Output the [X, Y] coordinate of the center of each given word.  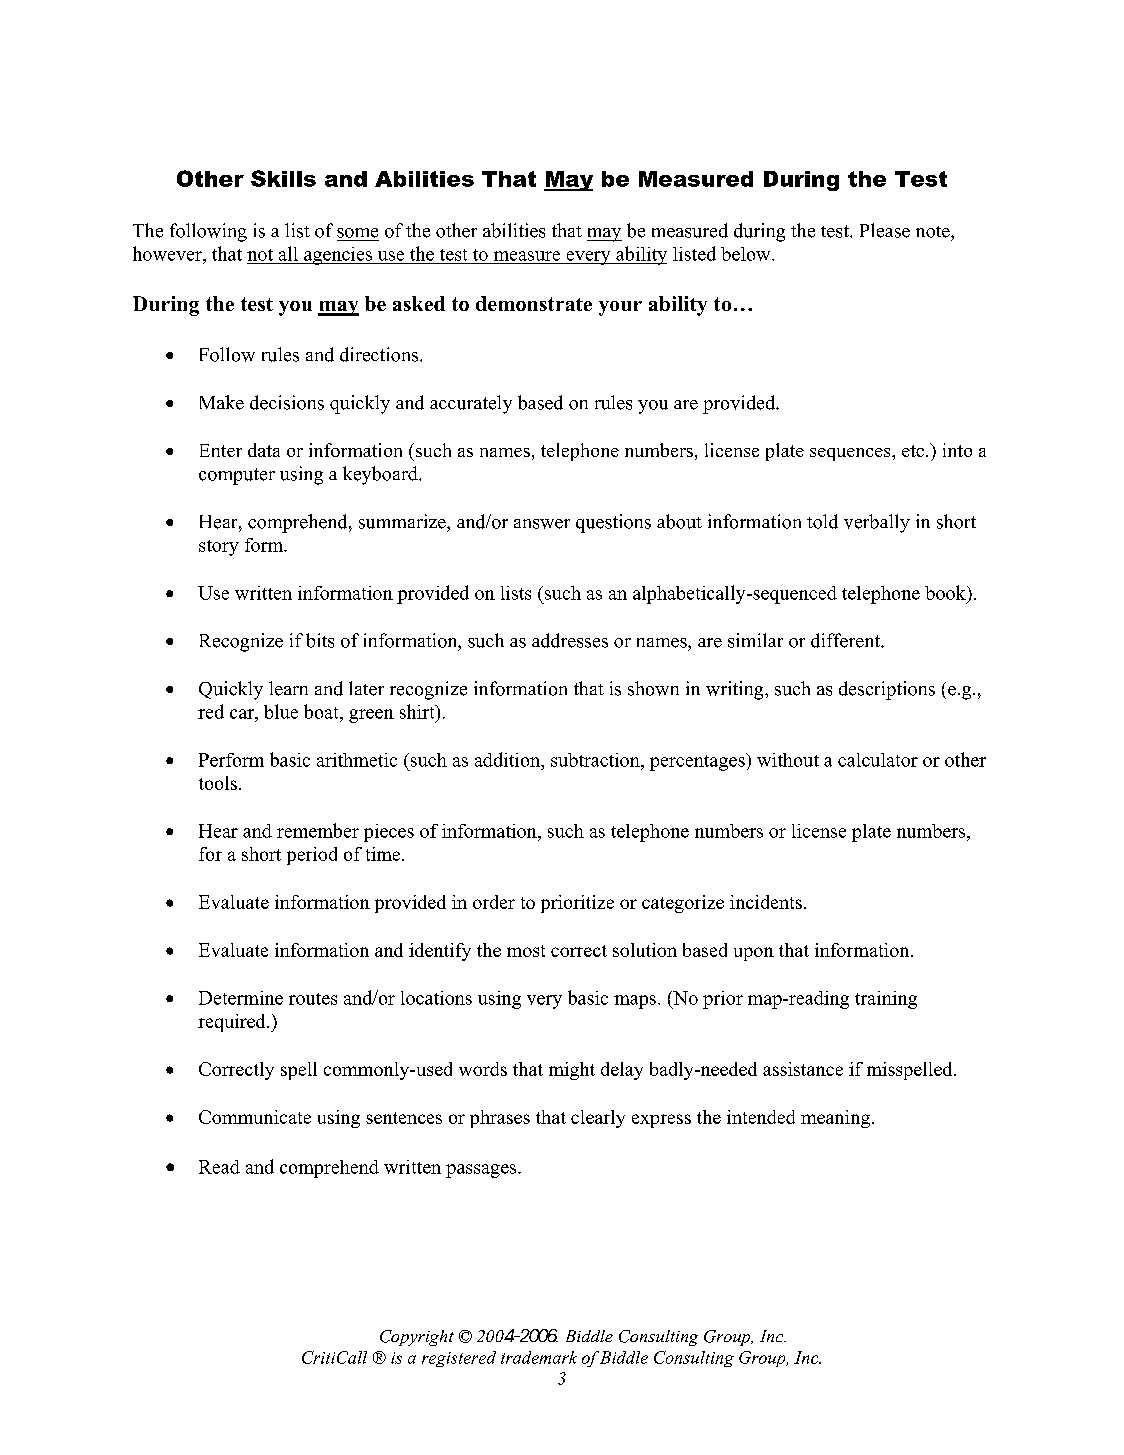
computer [237, 476]
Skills [283, 178]
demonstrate [534, 303]
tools [218, 783]
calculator [878, 760]
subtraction [596, 760]
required [233, 1023]
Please [885, 230]
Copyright [417, 1338]
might [572, 1071]
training [886, 1000]
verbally [877, 523]
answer [542, 524]
